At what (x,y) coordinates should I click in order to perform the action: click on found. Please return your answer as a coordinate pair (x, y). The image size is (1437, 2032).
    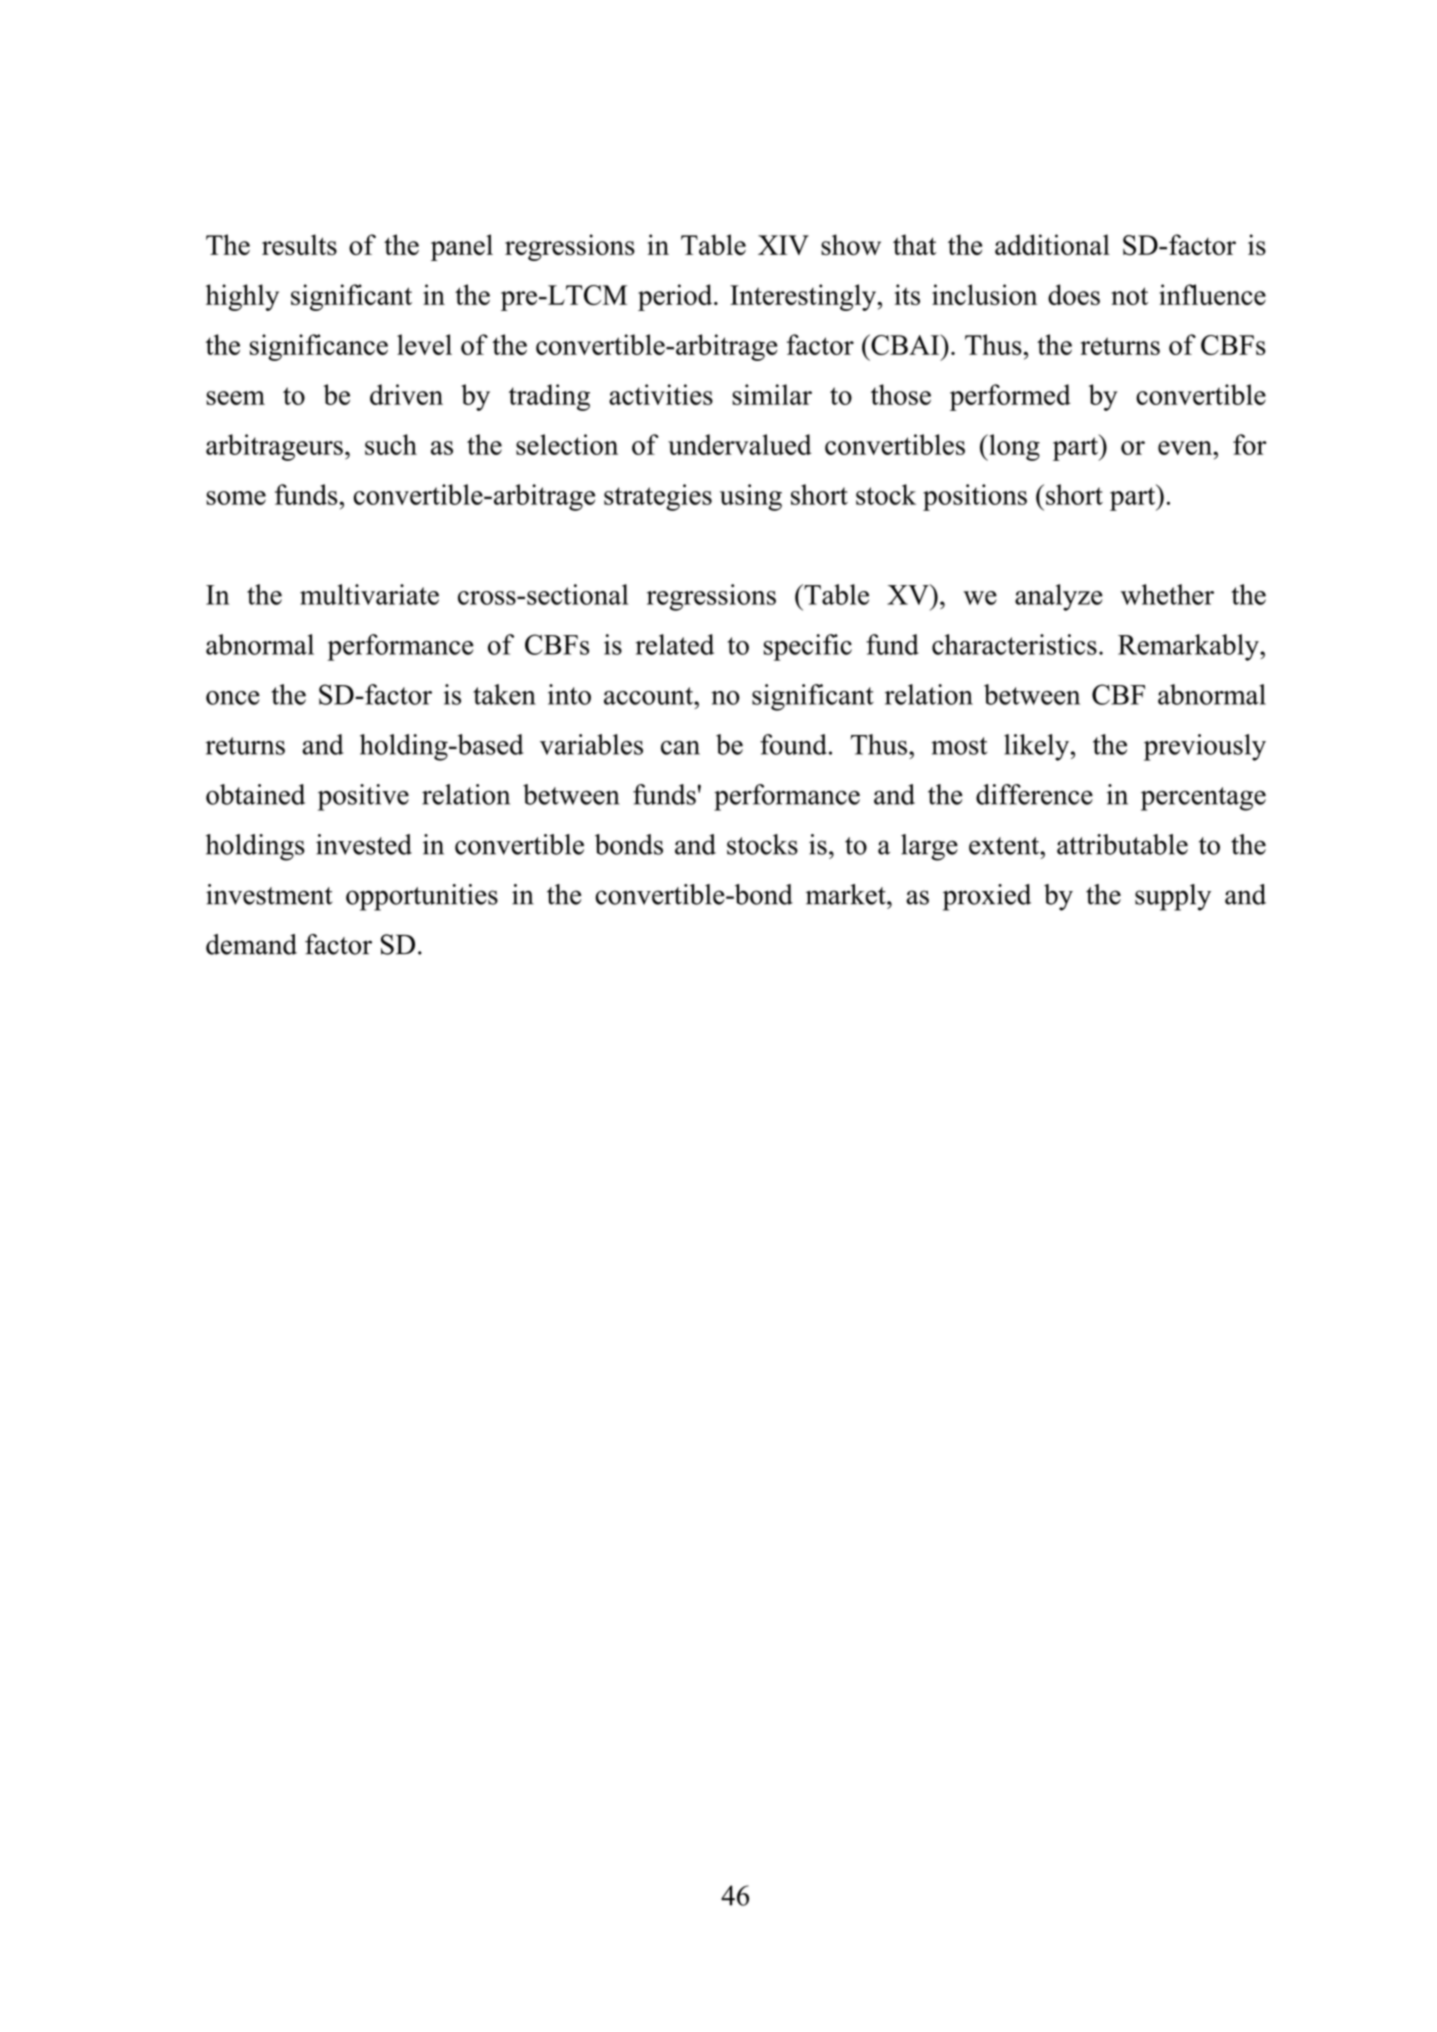
    Looking at the image, I should click on (793, 744).
